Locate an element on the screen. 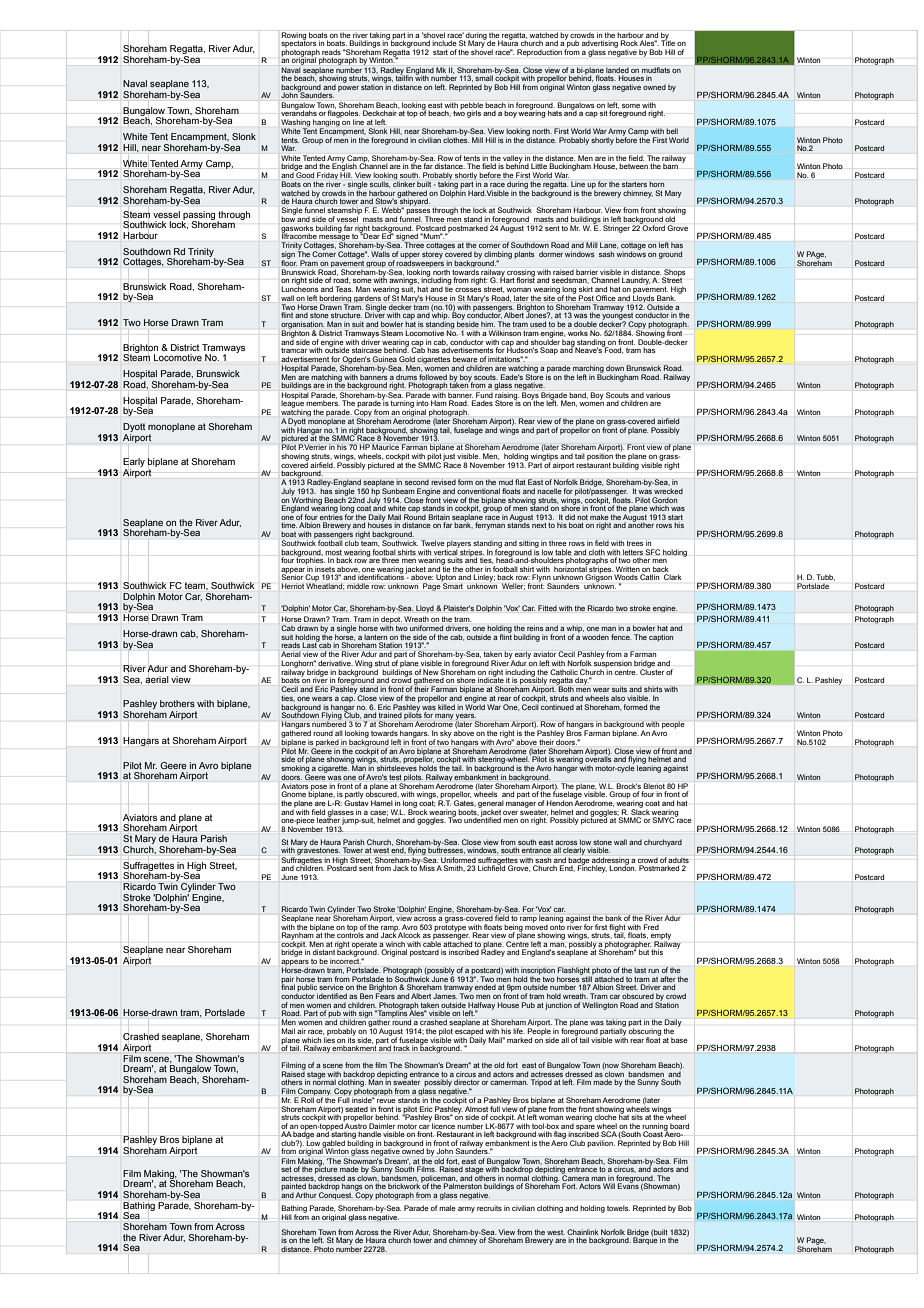 This screenshot has width=924, height=1308. test is located at coordinates (395, 777).
